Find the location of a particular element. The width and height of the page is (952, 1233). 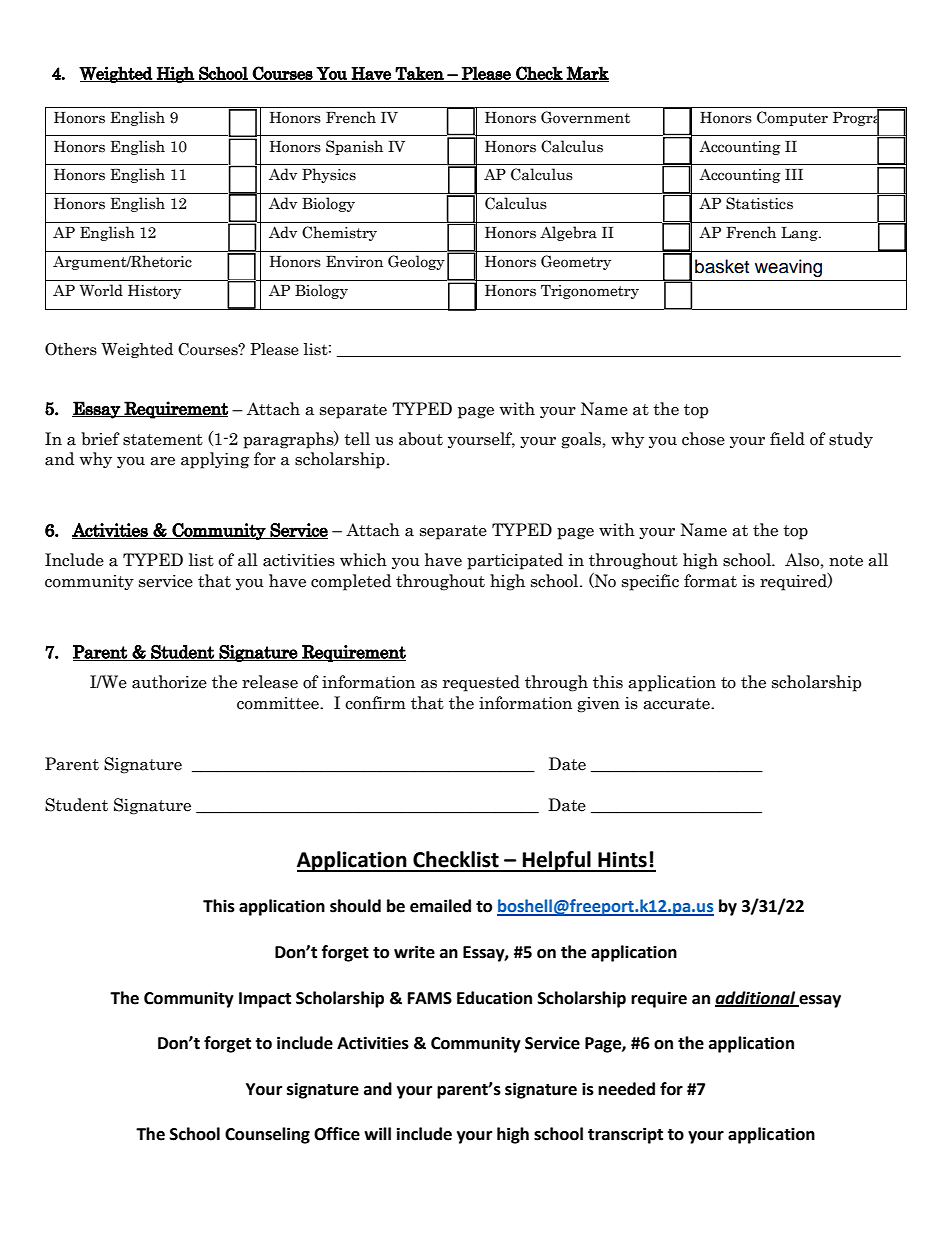

Physics is located at coordinates (329, 175).
